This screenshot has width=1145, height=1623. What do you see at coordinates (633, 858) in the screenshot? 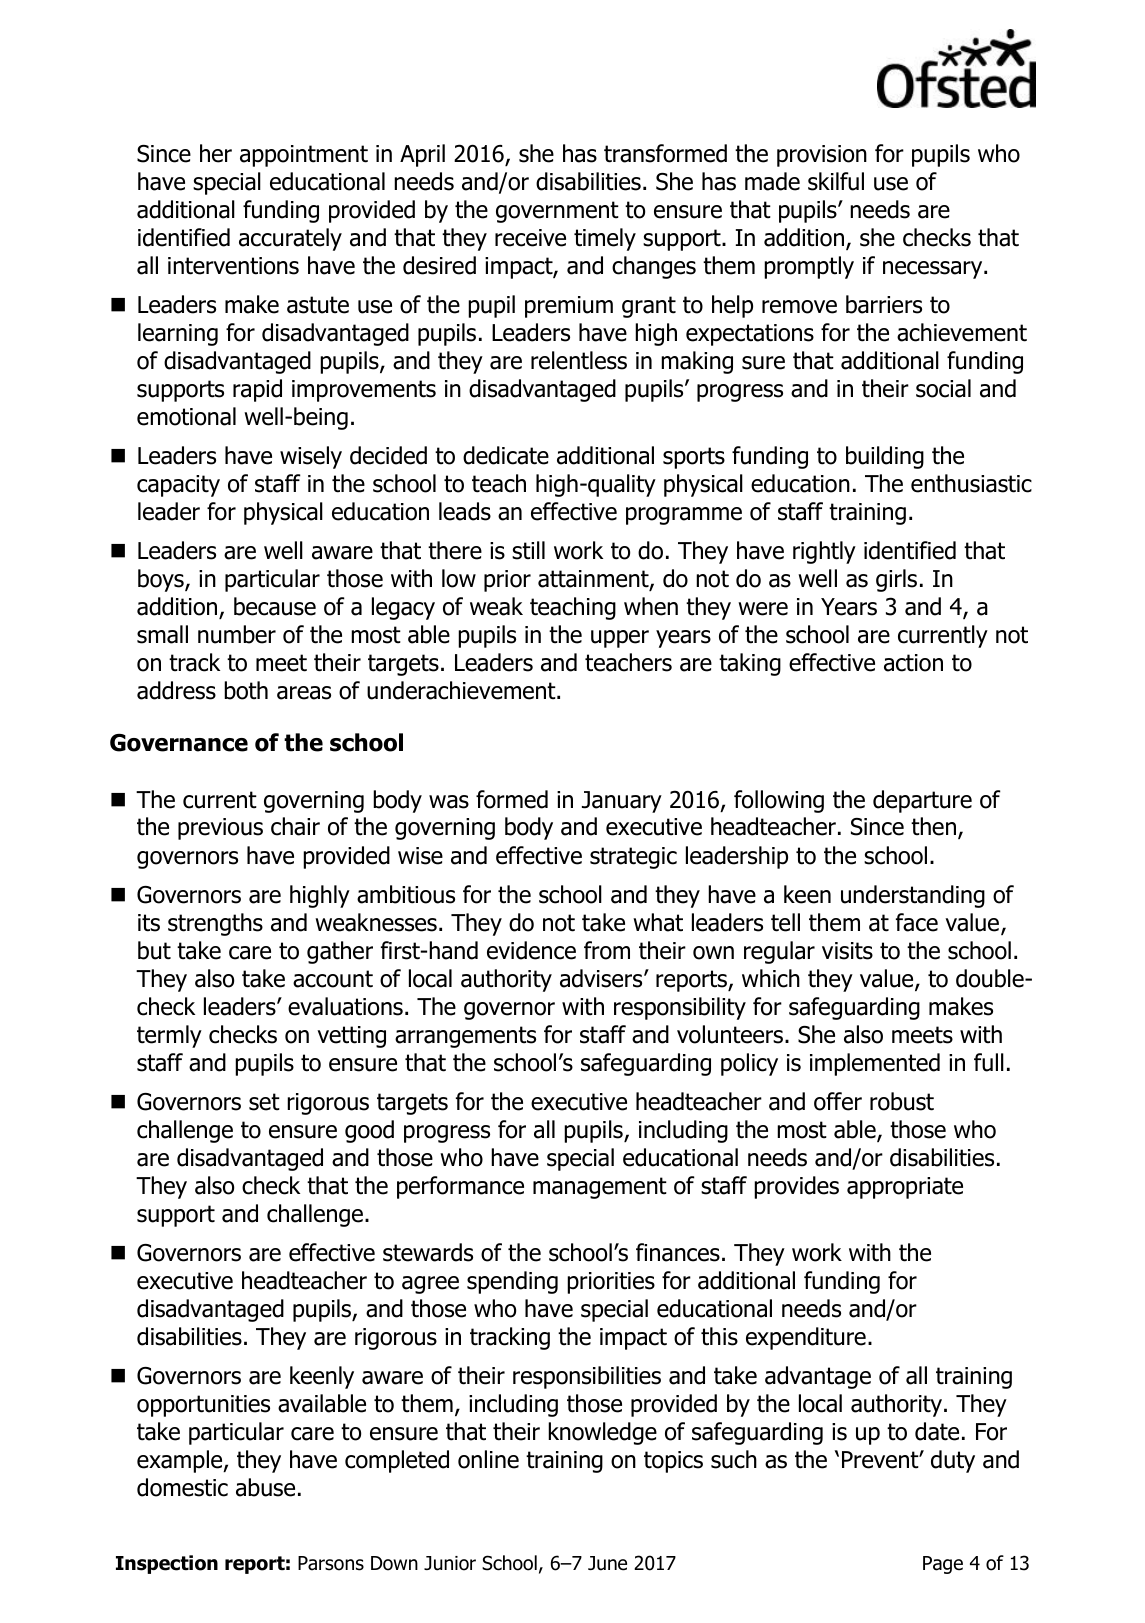
I see `strategic` at bounding box center [633, 858].
